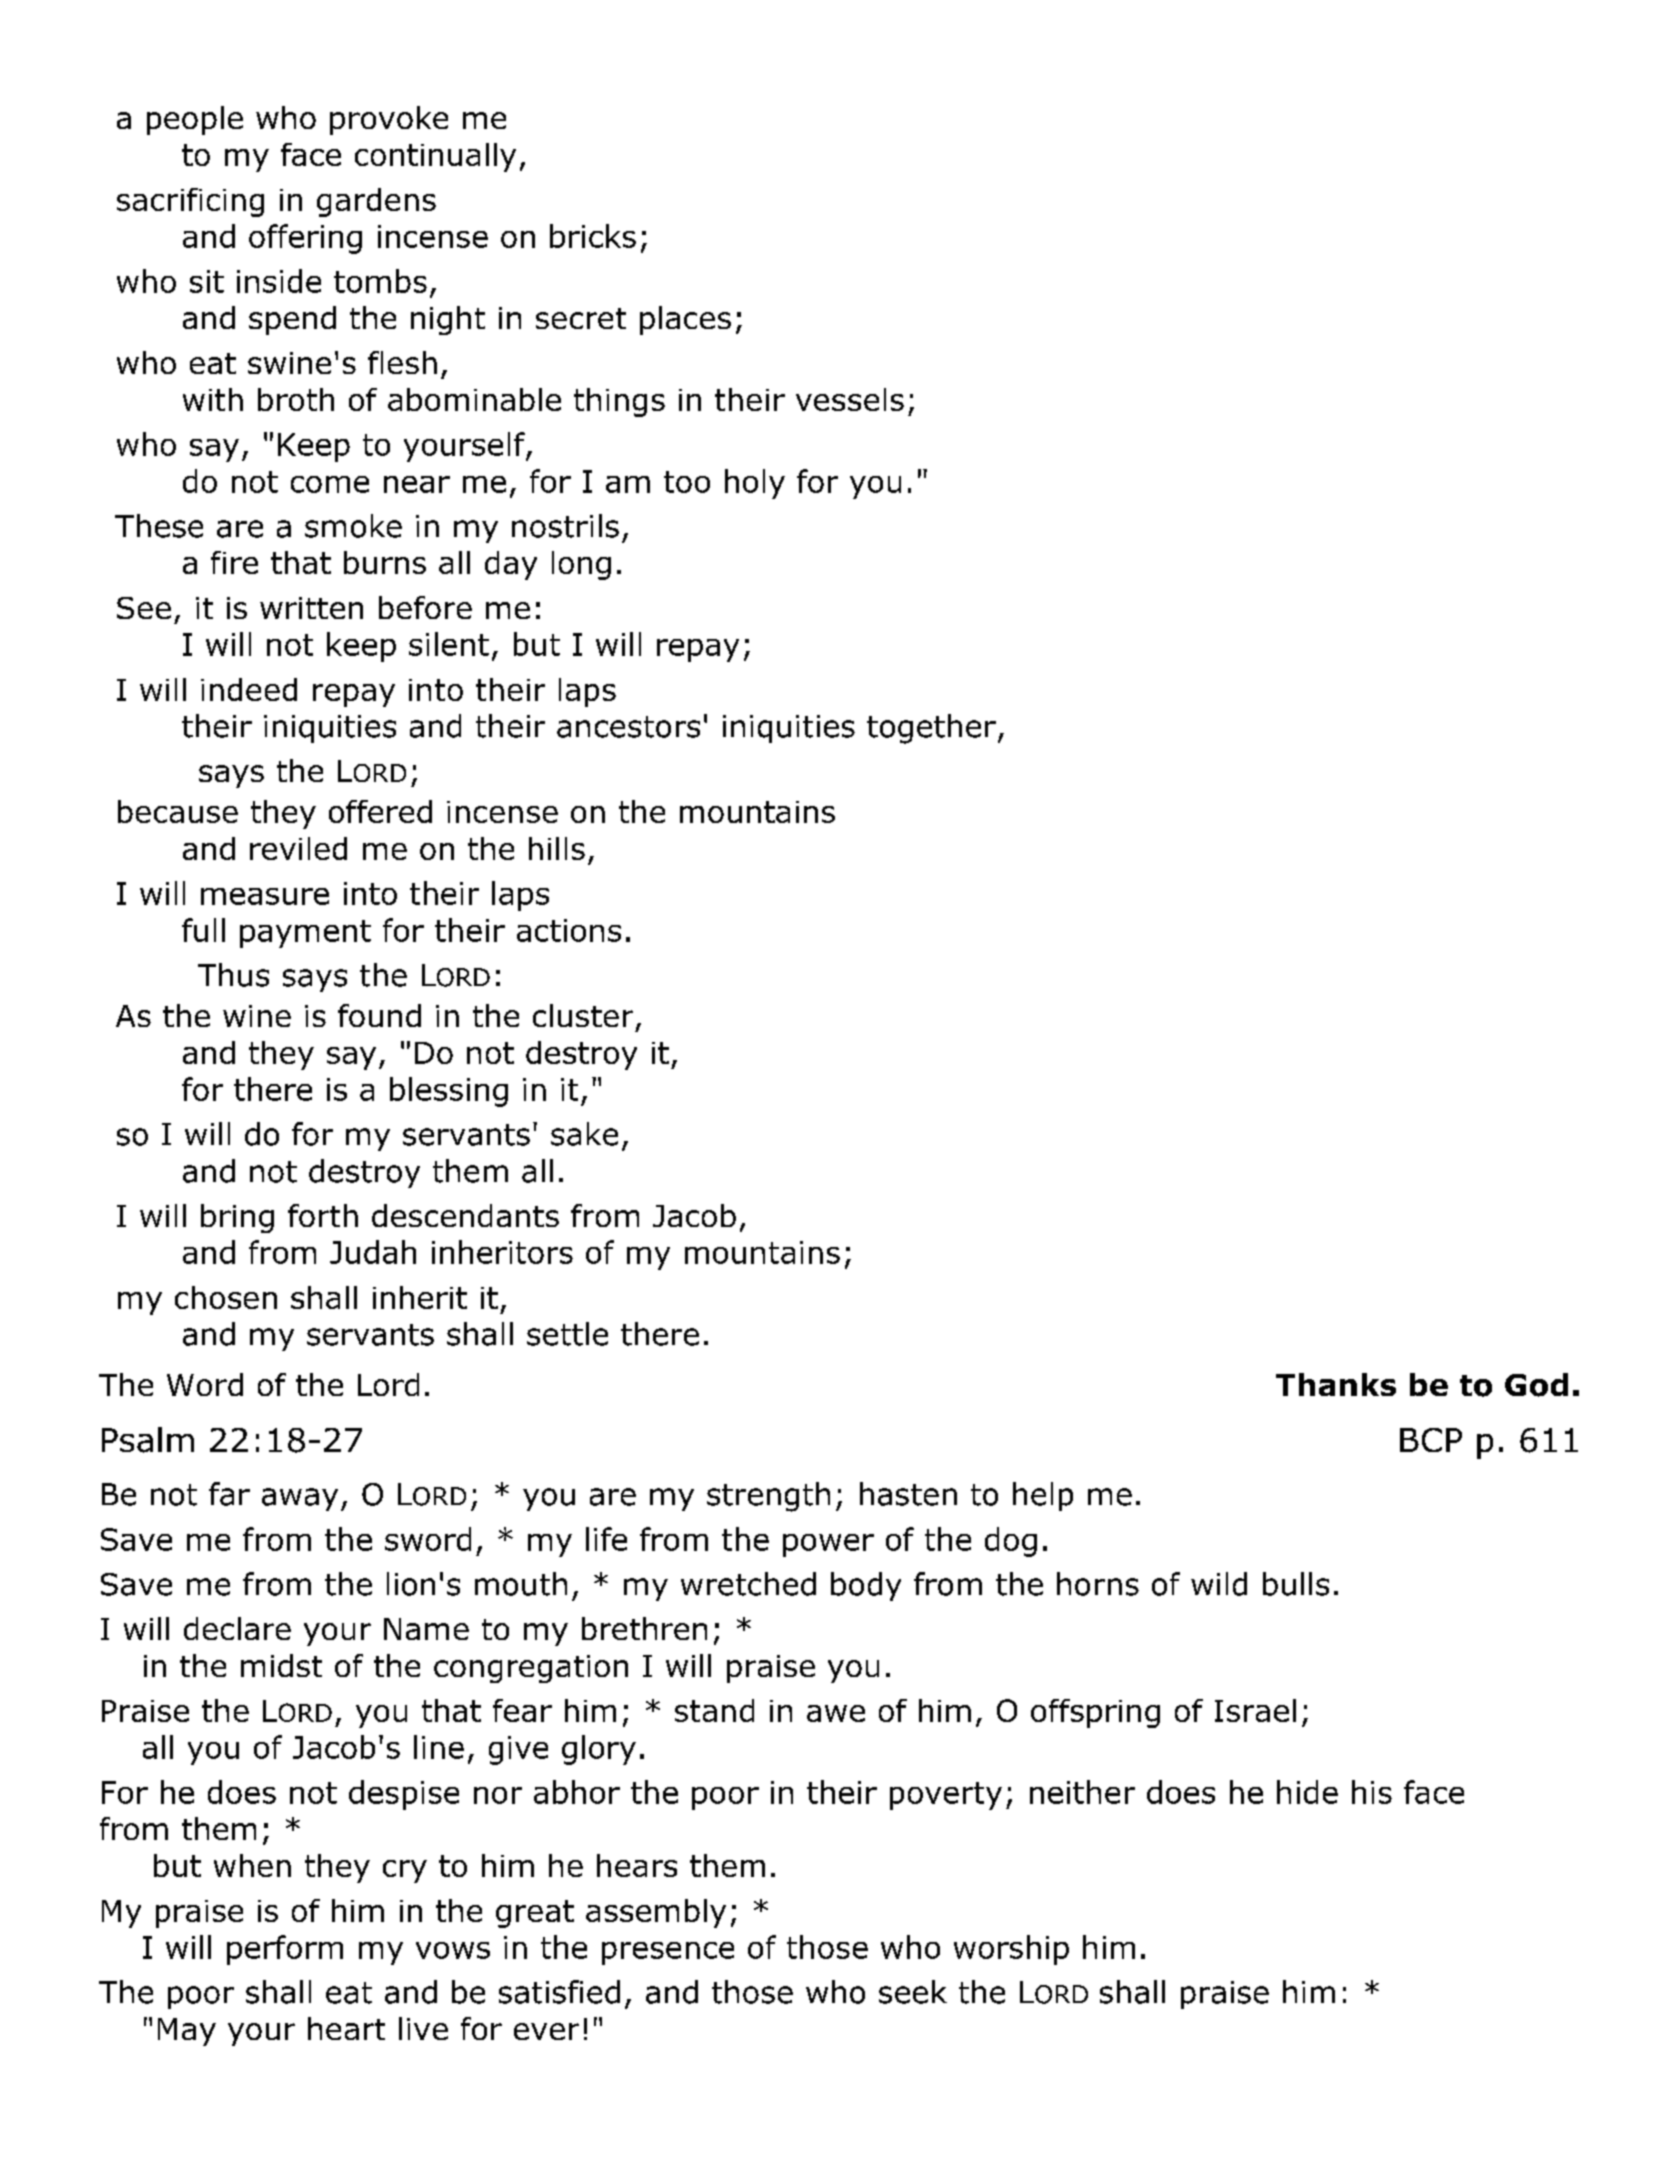 Image resolution: width=1680 pixels, height=2174 pixels. What do you see at coordinates (379, 1015) in the screenshot?
I see `found` at bounding box center [379, 1015].
